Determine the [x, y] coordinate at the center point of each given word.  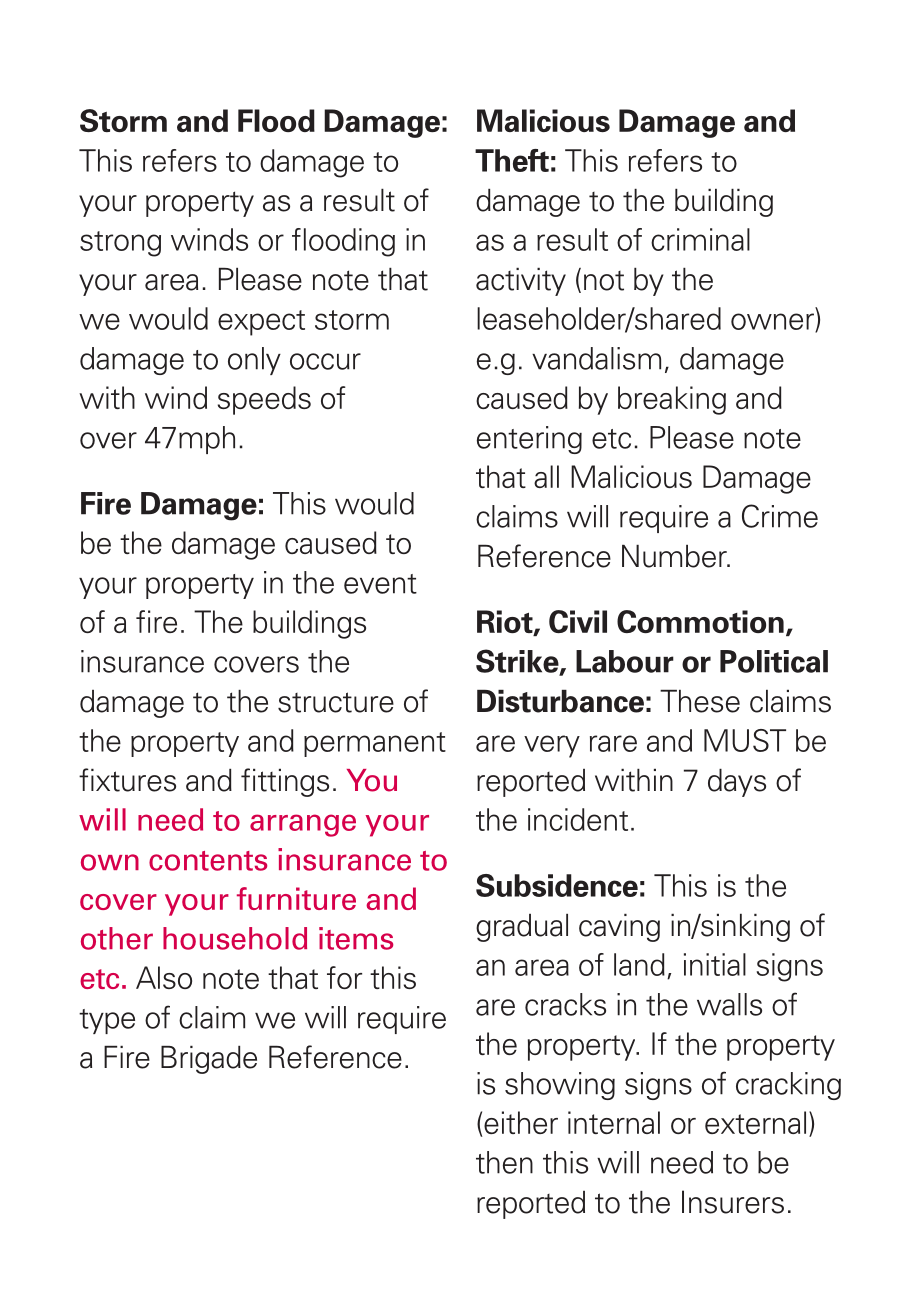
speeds [264, 400]
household [235, 938]
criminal [700, 239]
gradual [522, 928]
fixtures [127, 780]
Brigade [209, 1060]
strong [120, 244]
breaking [672, 400]
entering [529, 440]
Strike [518, 662]
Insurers [733, 1202]
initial [715, 964]
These [700, 701]
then [504, 1162]
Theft [512, 160]
